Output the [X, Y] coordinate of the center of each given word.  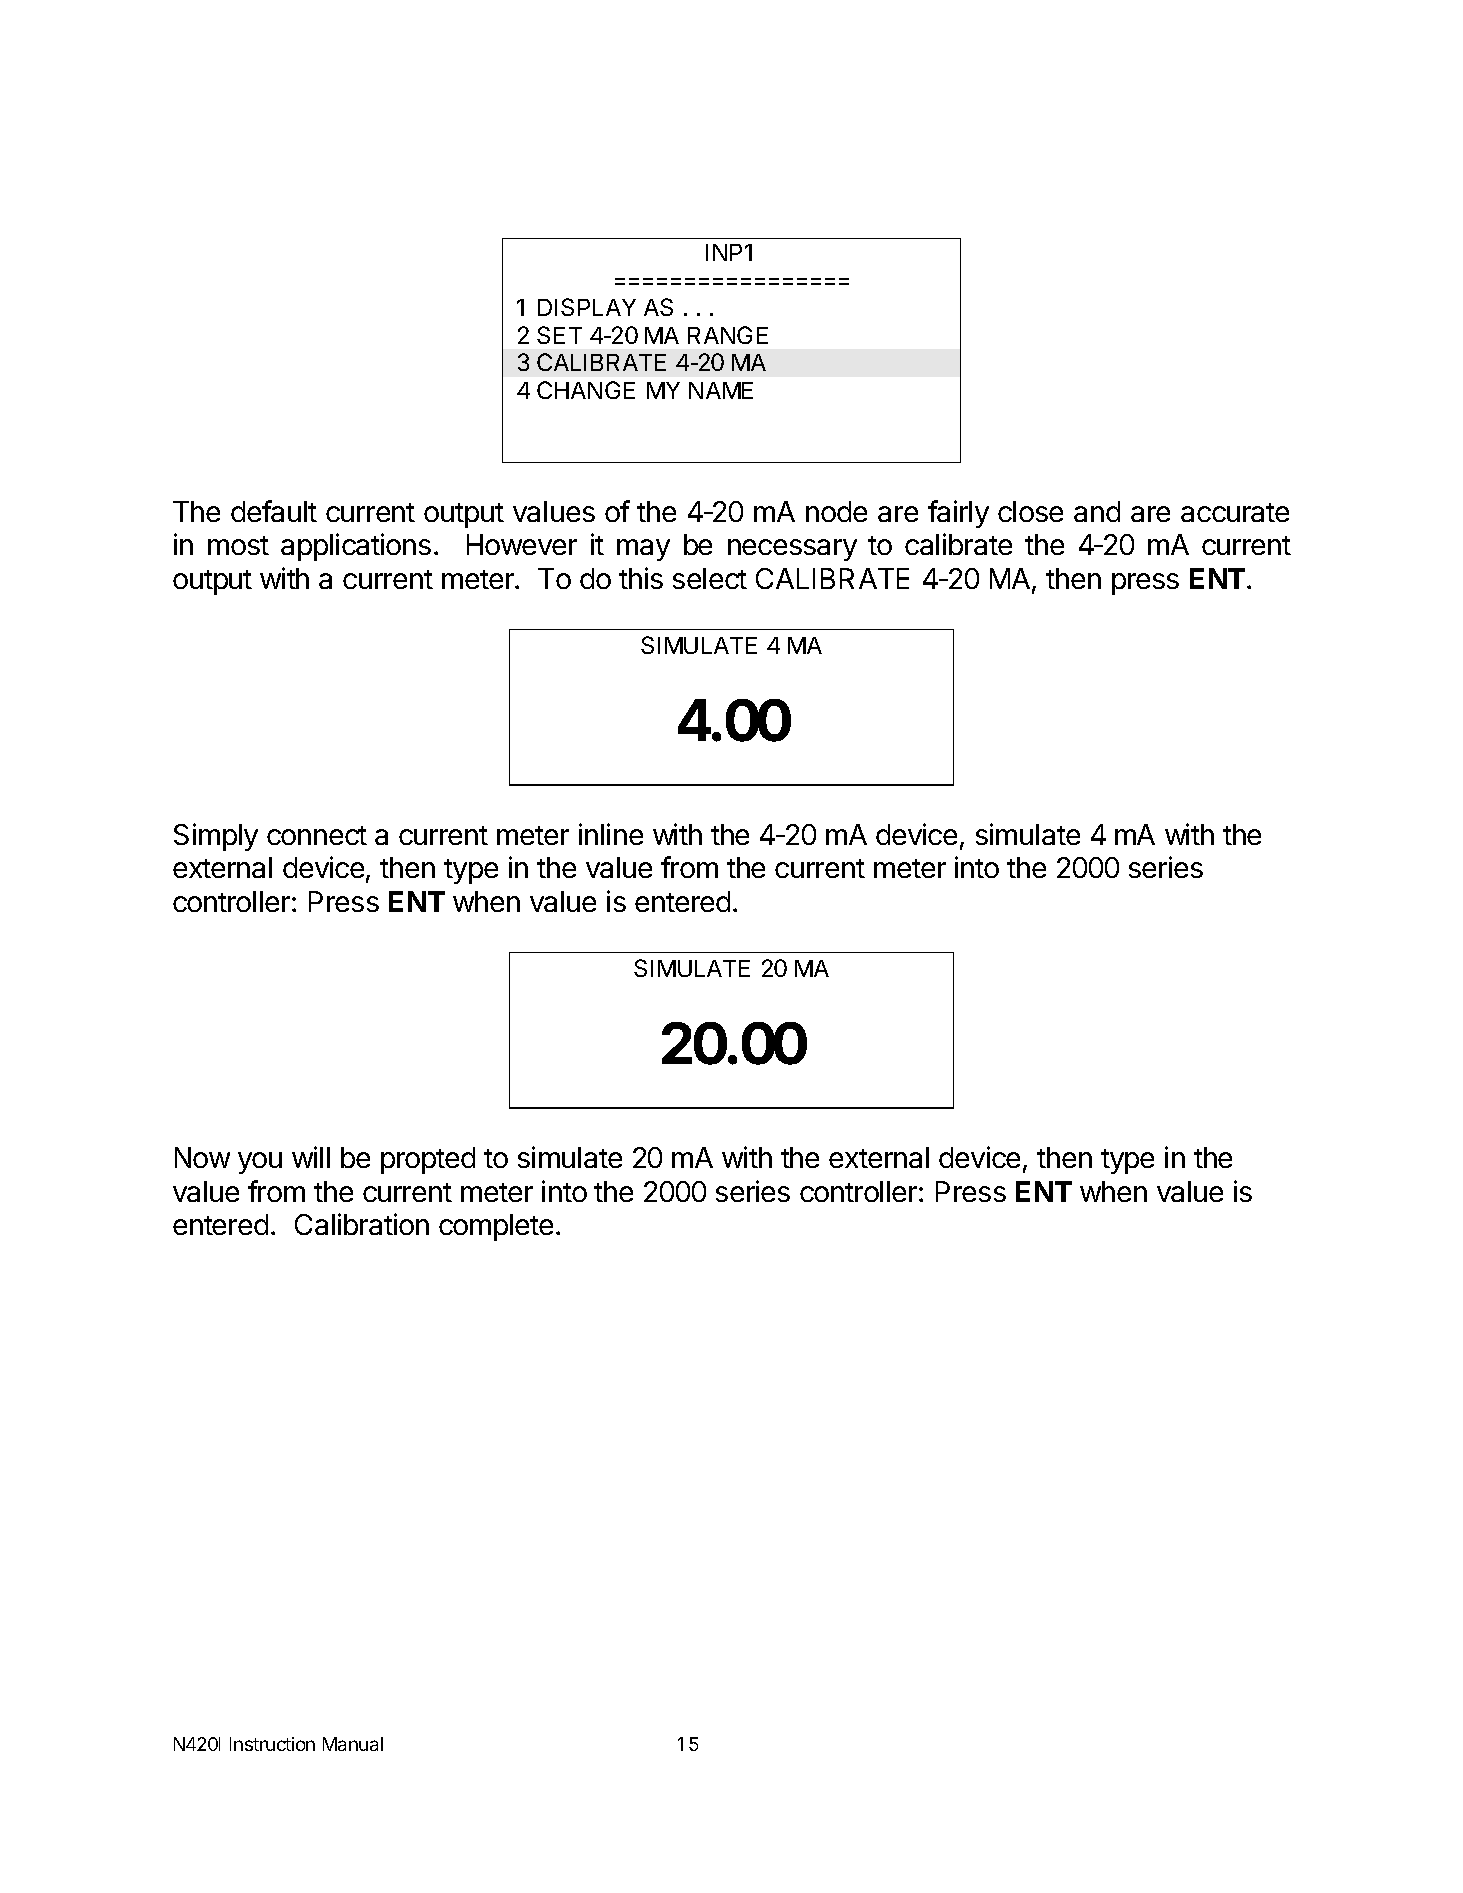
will [311, 1157]
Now [202, 1157]
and [1097, 511]
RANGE [728, 335]
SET [559, 335]
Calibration [362, 1224]
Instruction [272, 1744]
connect [317, 835]
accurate [1235, 512]
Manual [353, 1744]
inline [611, 834]
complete [496, 1227]
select [710, 578]
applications [356, 547]
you [260, 1163]
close [1030, 511]
